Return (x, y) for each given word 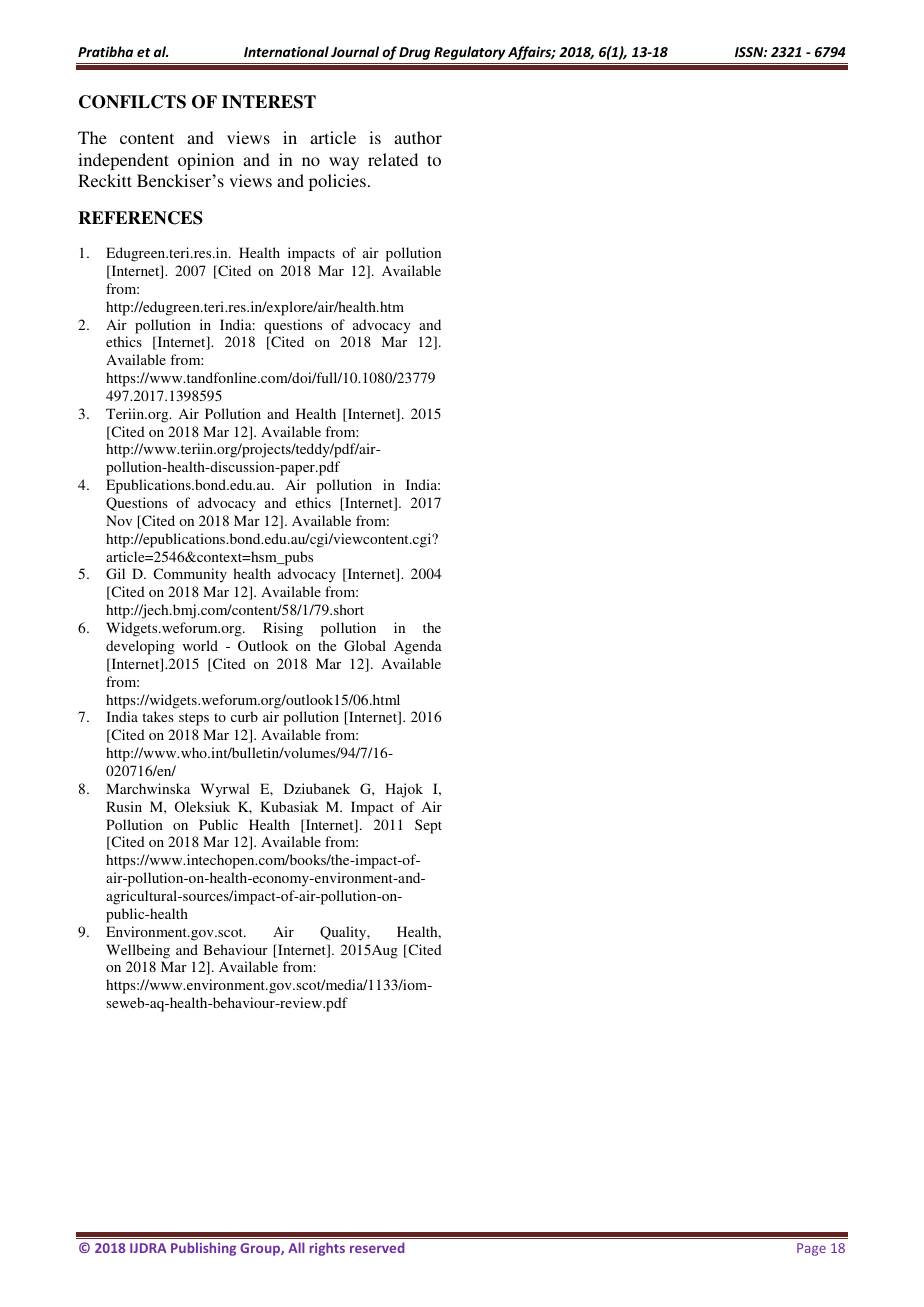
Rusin (124, 806)
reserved (377, 1247)
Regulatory (469, 53)
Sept (428, 826)
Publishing (203, 1249)
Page (811, 1249)
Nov (119, 520)
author (418, 137)
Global (365, 645)
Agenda (418, 647)
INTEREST (269, 102)
